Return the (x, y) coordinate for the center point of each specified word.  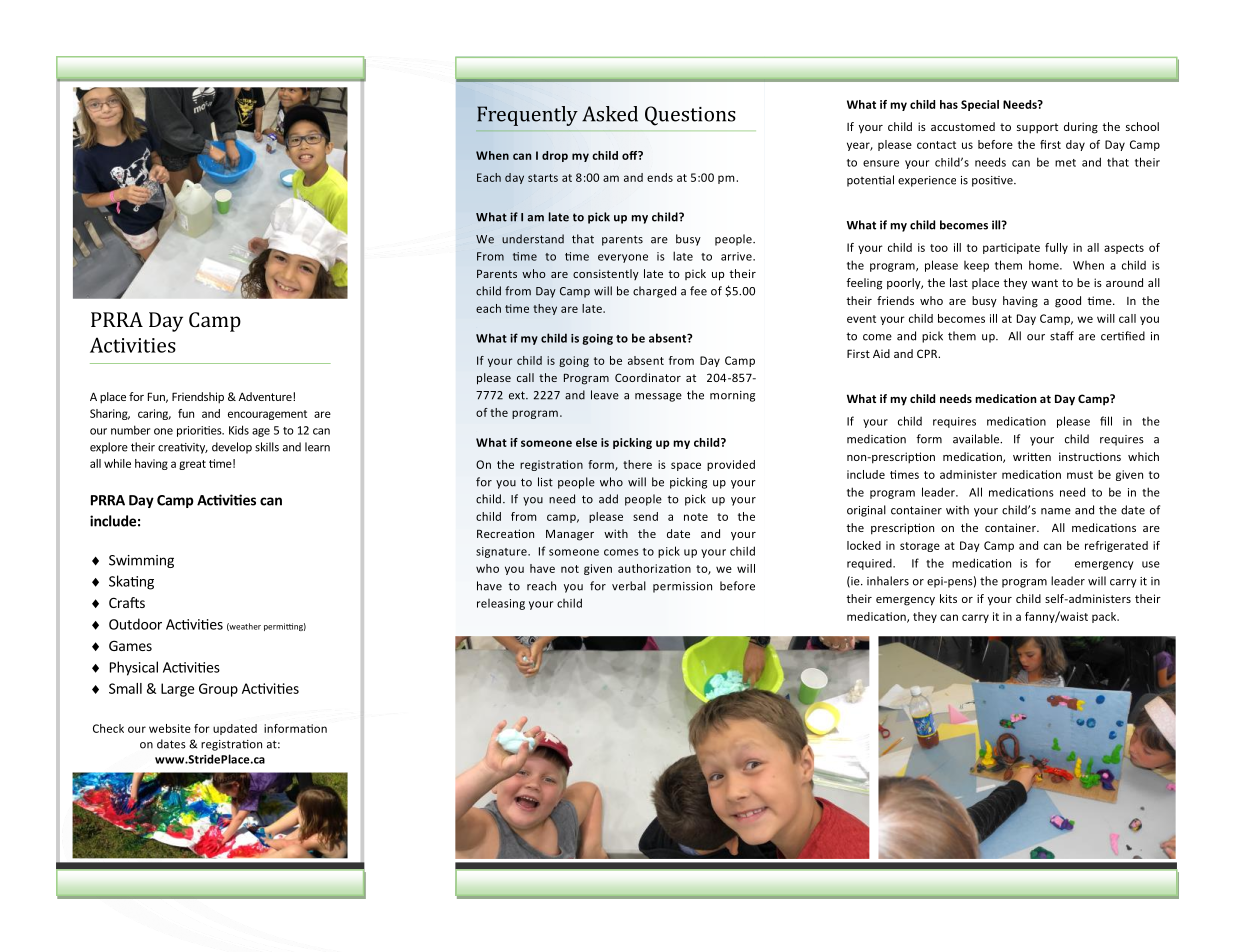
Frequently (527, 116)
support (1037, 128)
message (658, 397)
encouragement (267, 415)
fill (1106, 421)
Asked (610, 114)
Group (218, 690)
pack (1105, 617)
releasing (501, 604)
